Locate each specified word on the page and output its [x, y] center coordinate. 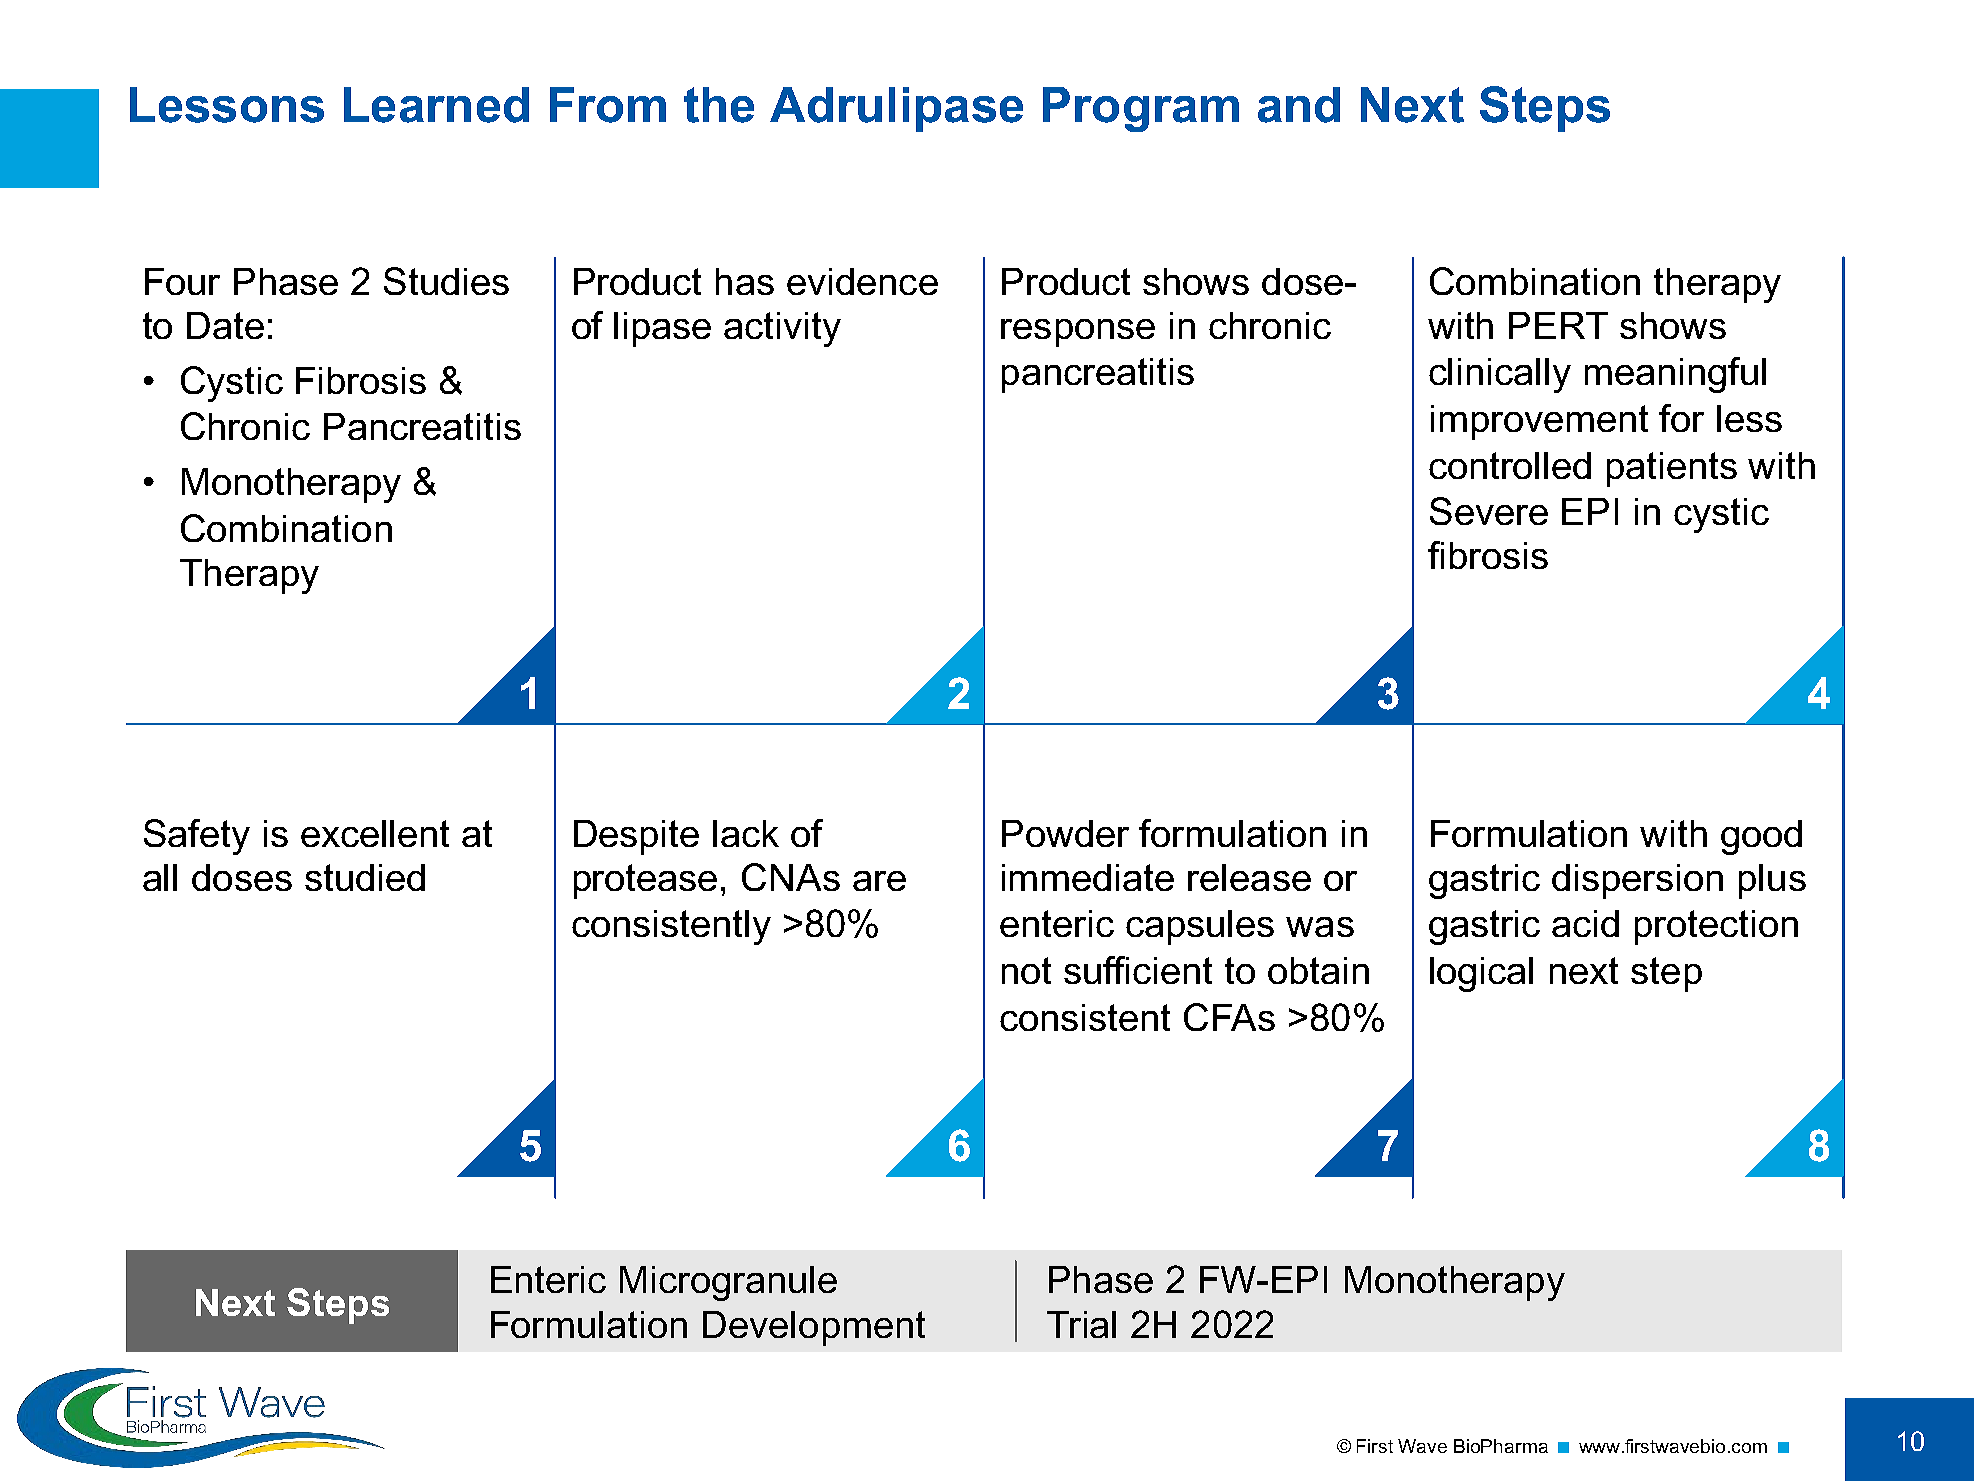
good [1761, 837]
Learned [436, 105]
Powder [1065, 833]
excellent [375, 833]
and [1299, 105]
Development [814, 1328]
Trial [1081, 1324]
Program [1141, 109]
